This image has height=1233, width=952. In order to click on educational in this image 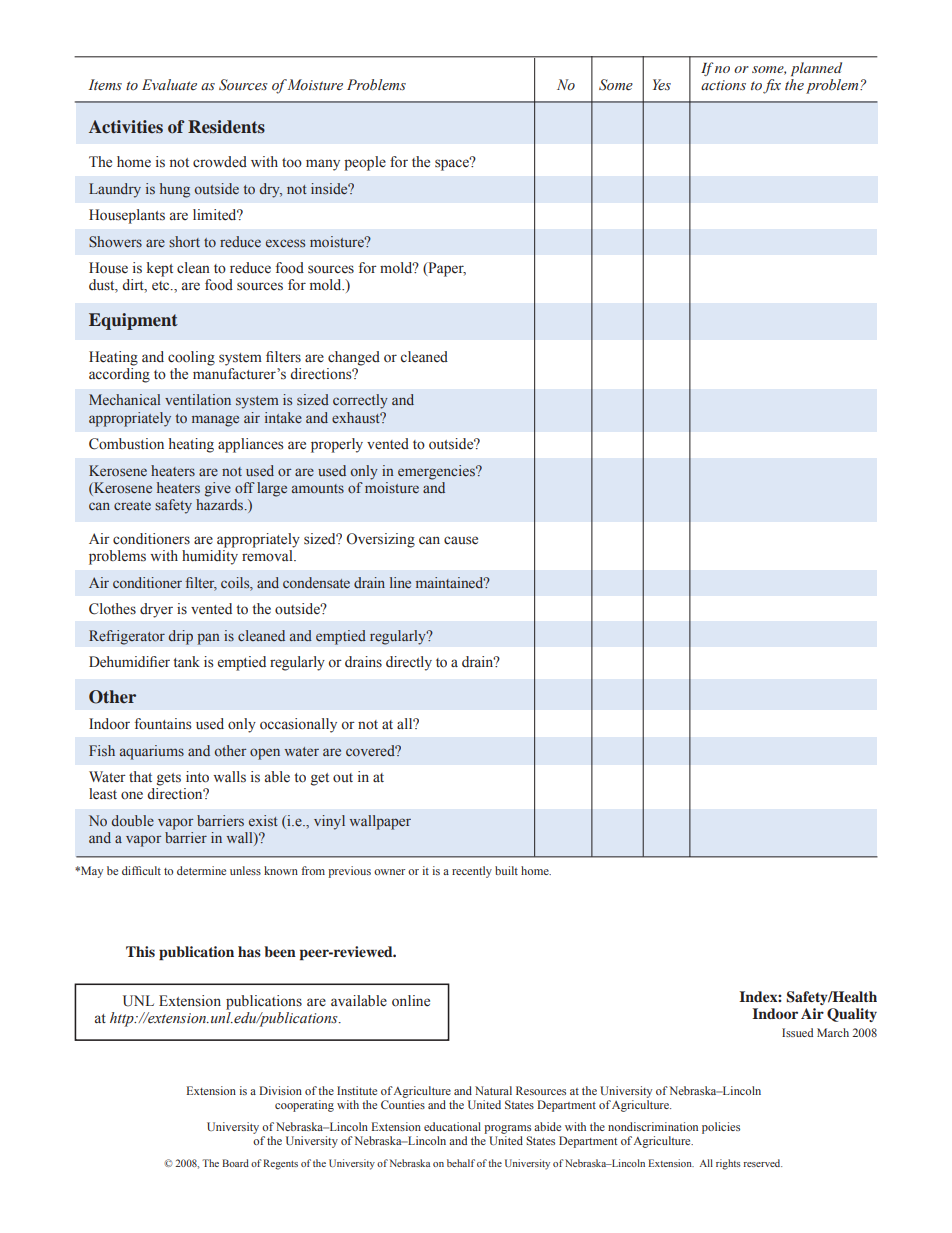, I will do `click(452, 1126)`.
